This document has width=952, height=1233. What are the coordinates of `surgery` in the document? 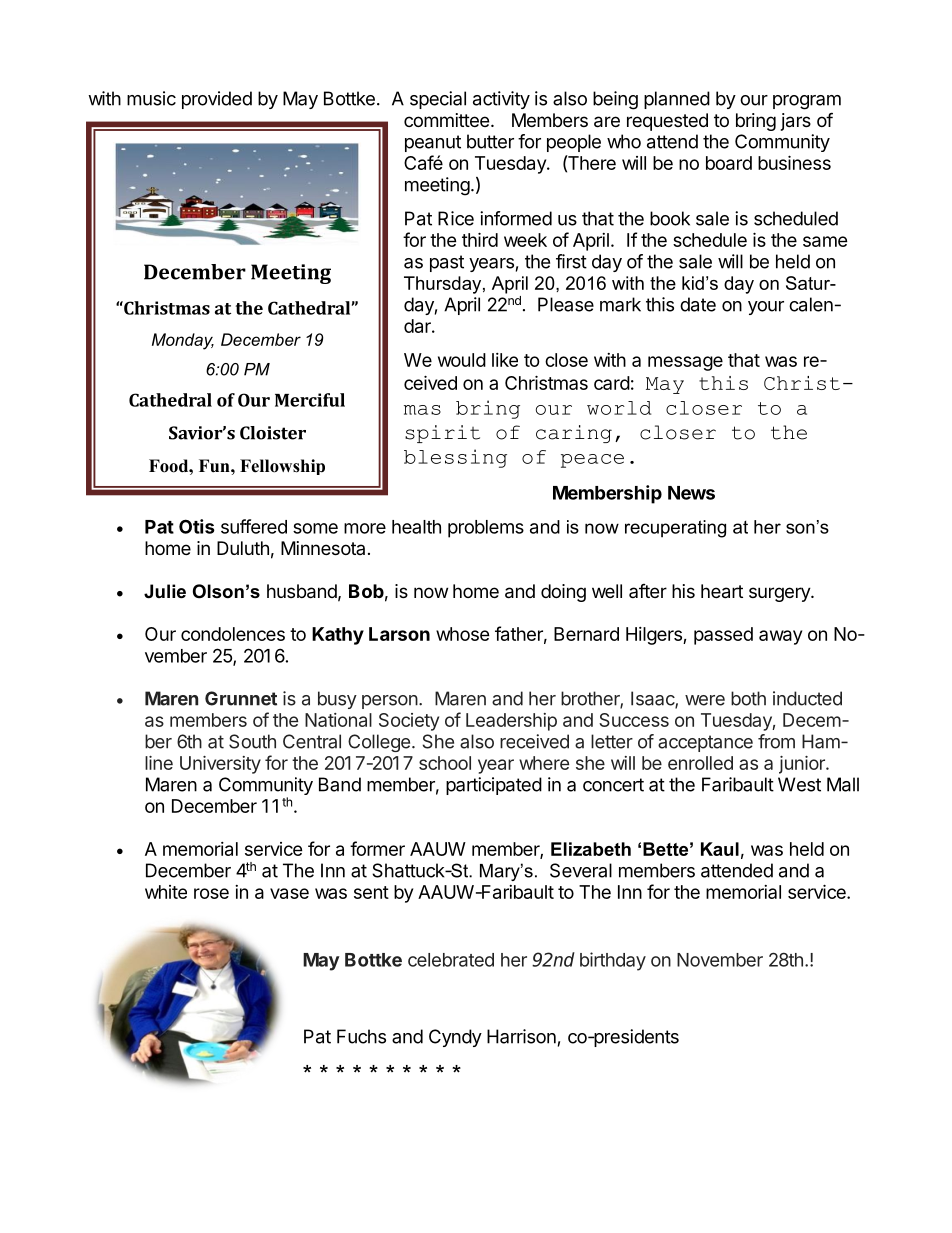 It's located at (780, 594).
